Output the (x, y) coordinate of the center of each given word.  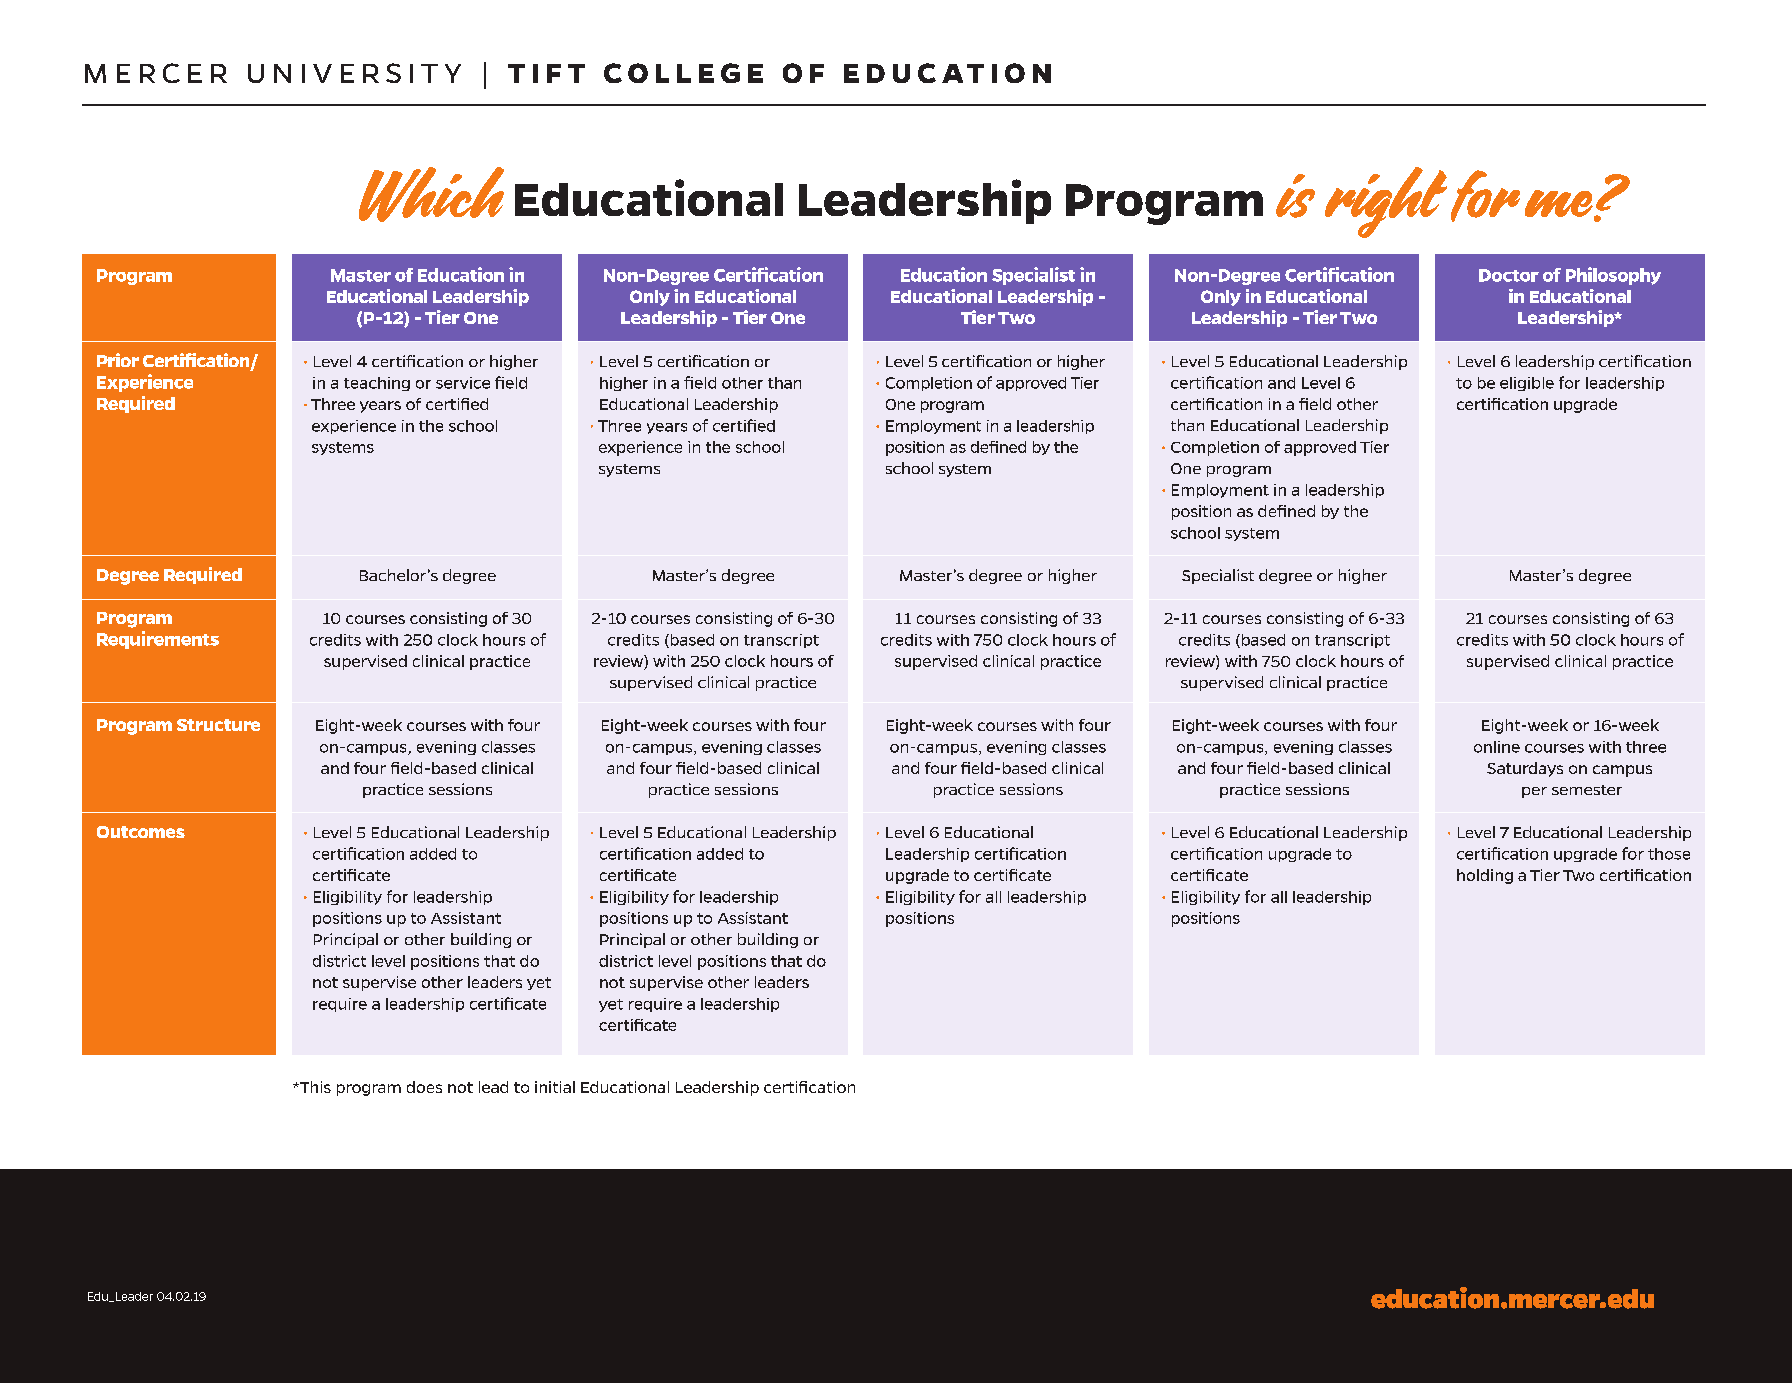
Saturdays (1525, 769)
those (1669, 854)
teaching (377, 384)
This (314, 1087)
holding (1485, 876)
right (1386, 202)
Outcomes (141, 832)
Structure (218, 725)
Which (431, 194)
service (463, 383)
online (1497, 747)
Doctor (1509, 275)
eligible (1527, 384)
